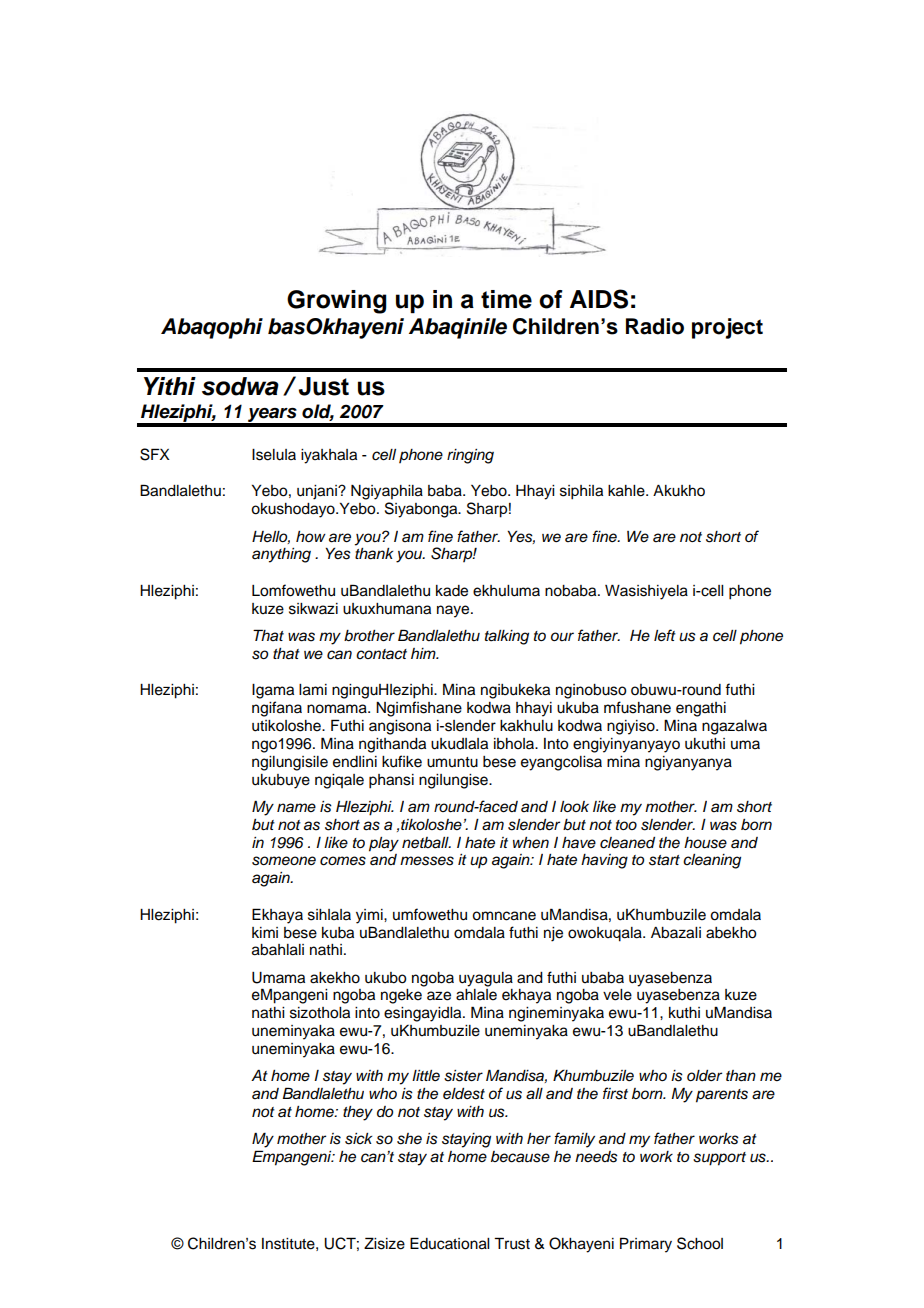 This page has width=924, height=1308. I want to click on sick, so click(358, 1139).
